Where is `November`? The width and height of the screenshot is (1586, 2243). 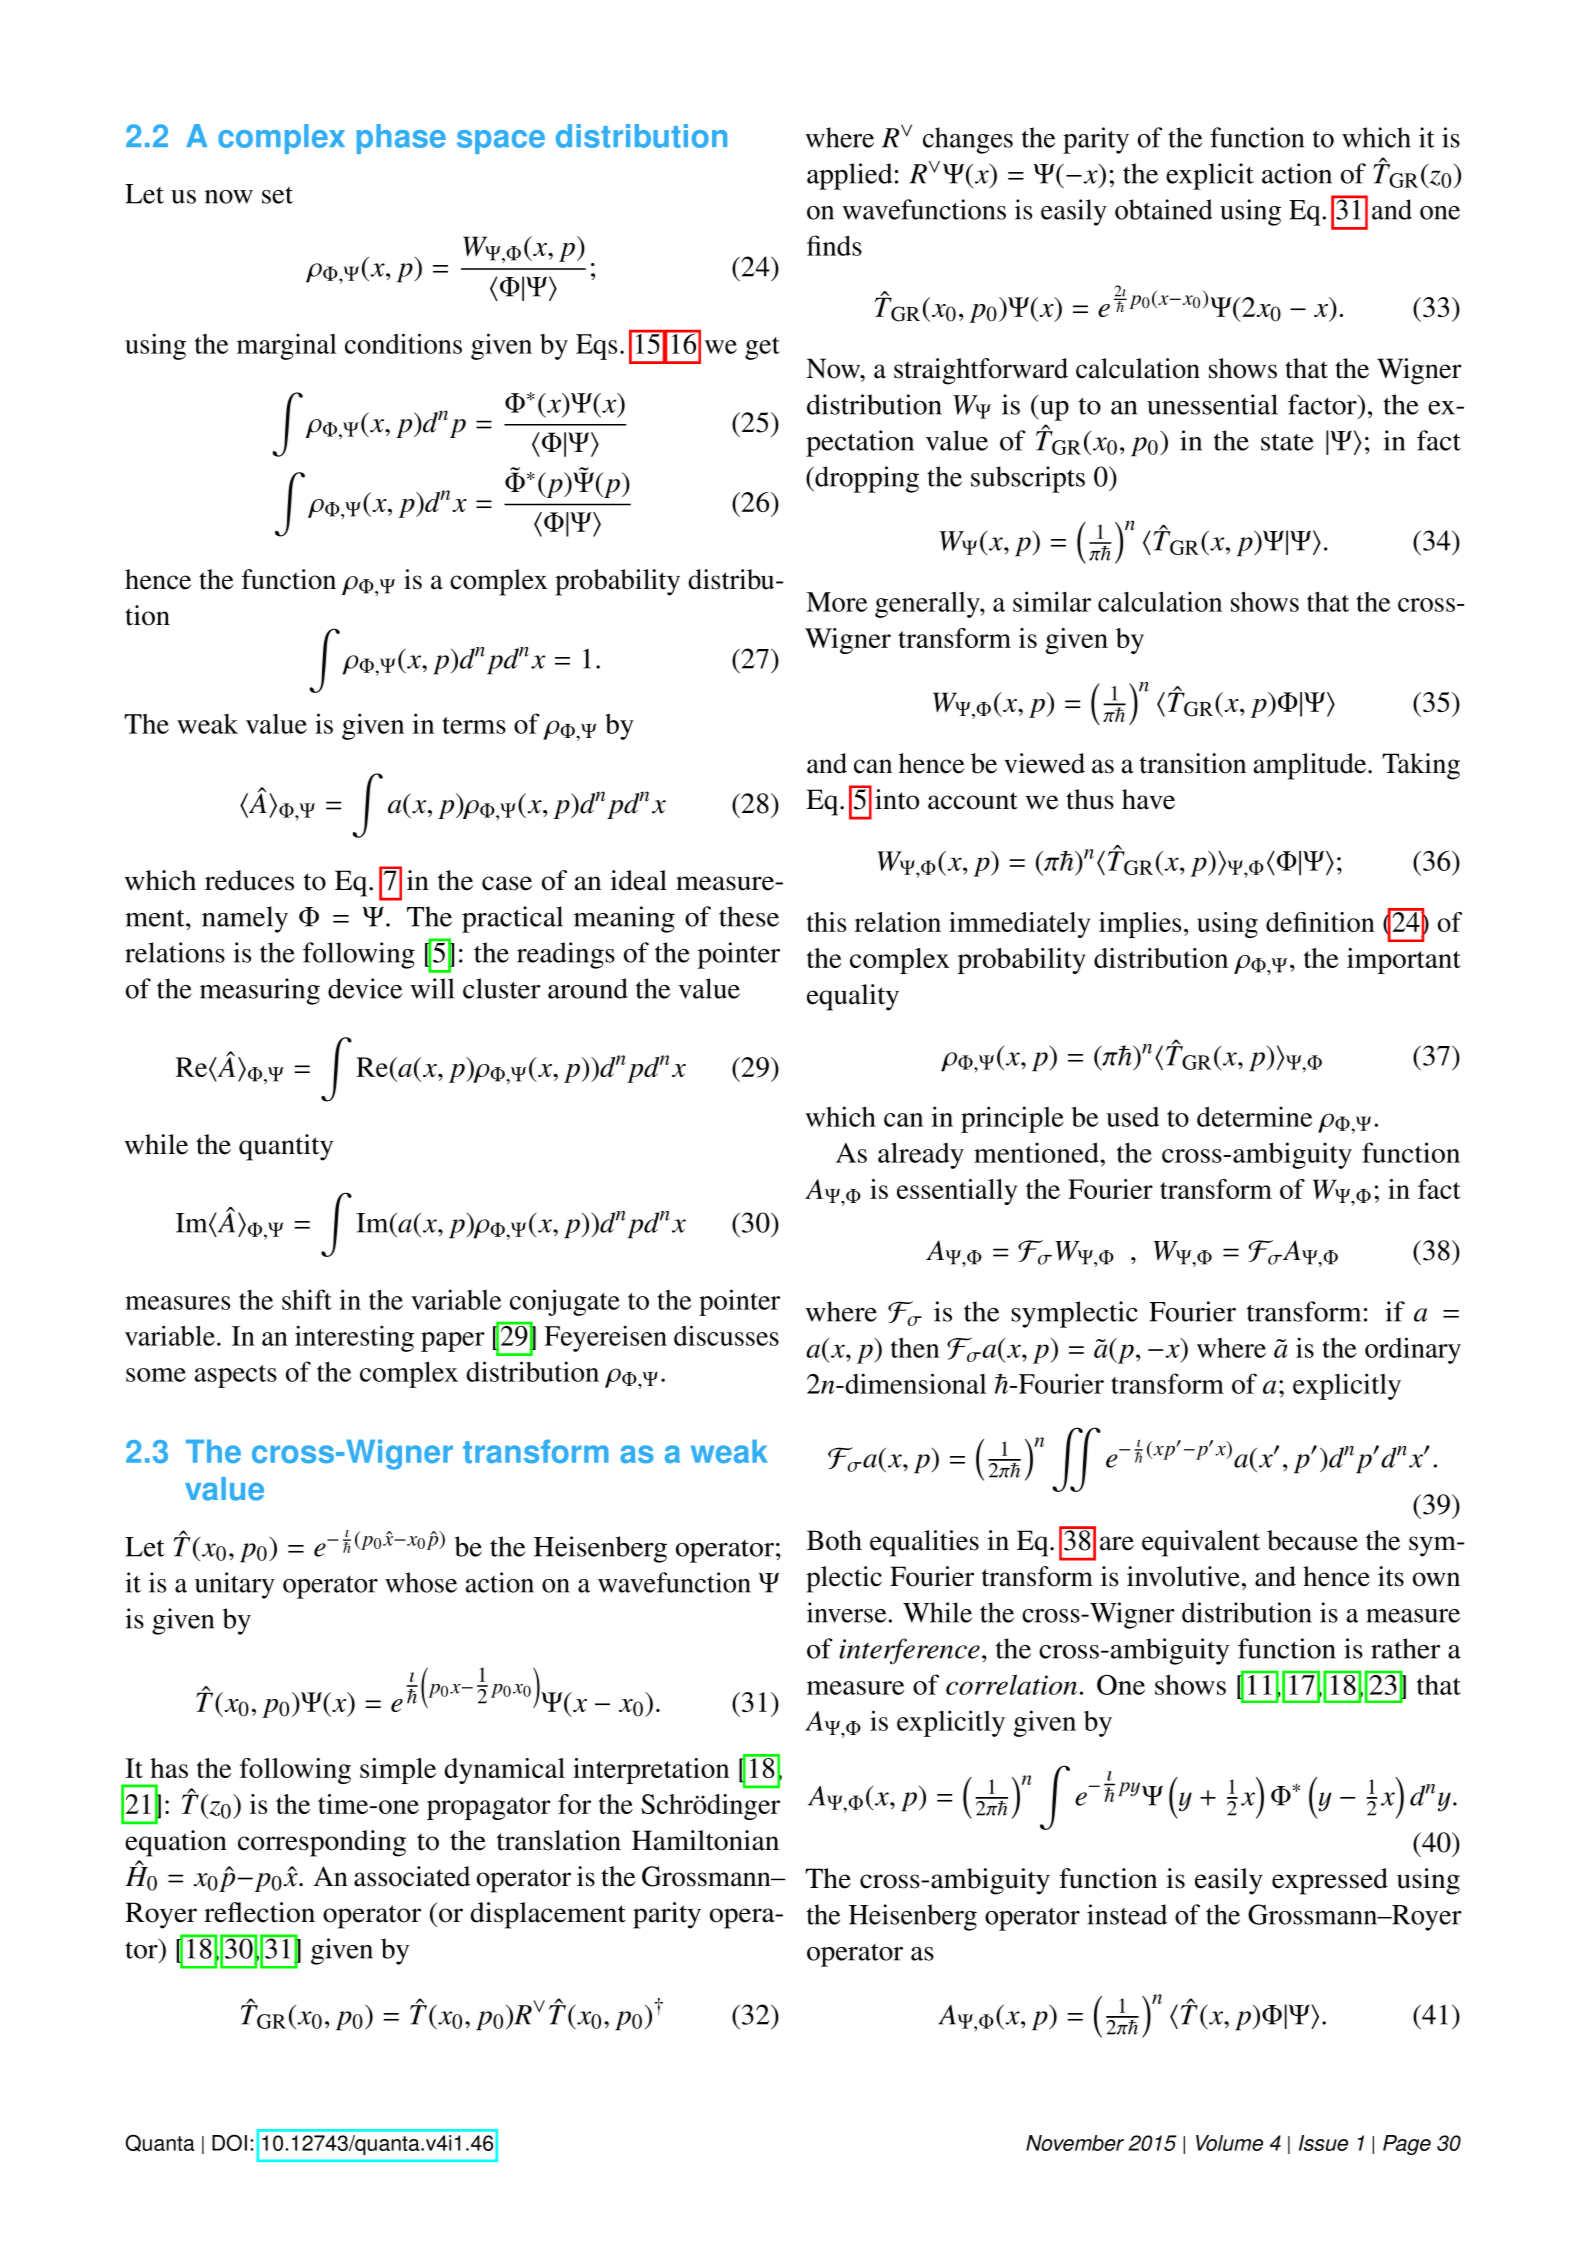
November is located at coordinates (1075, 2143).
